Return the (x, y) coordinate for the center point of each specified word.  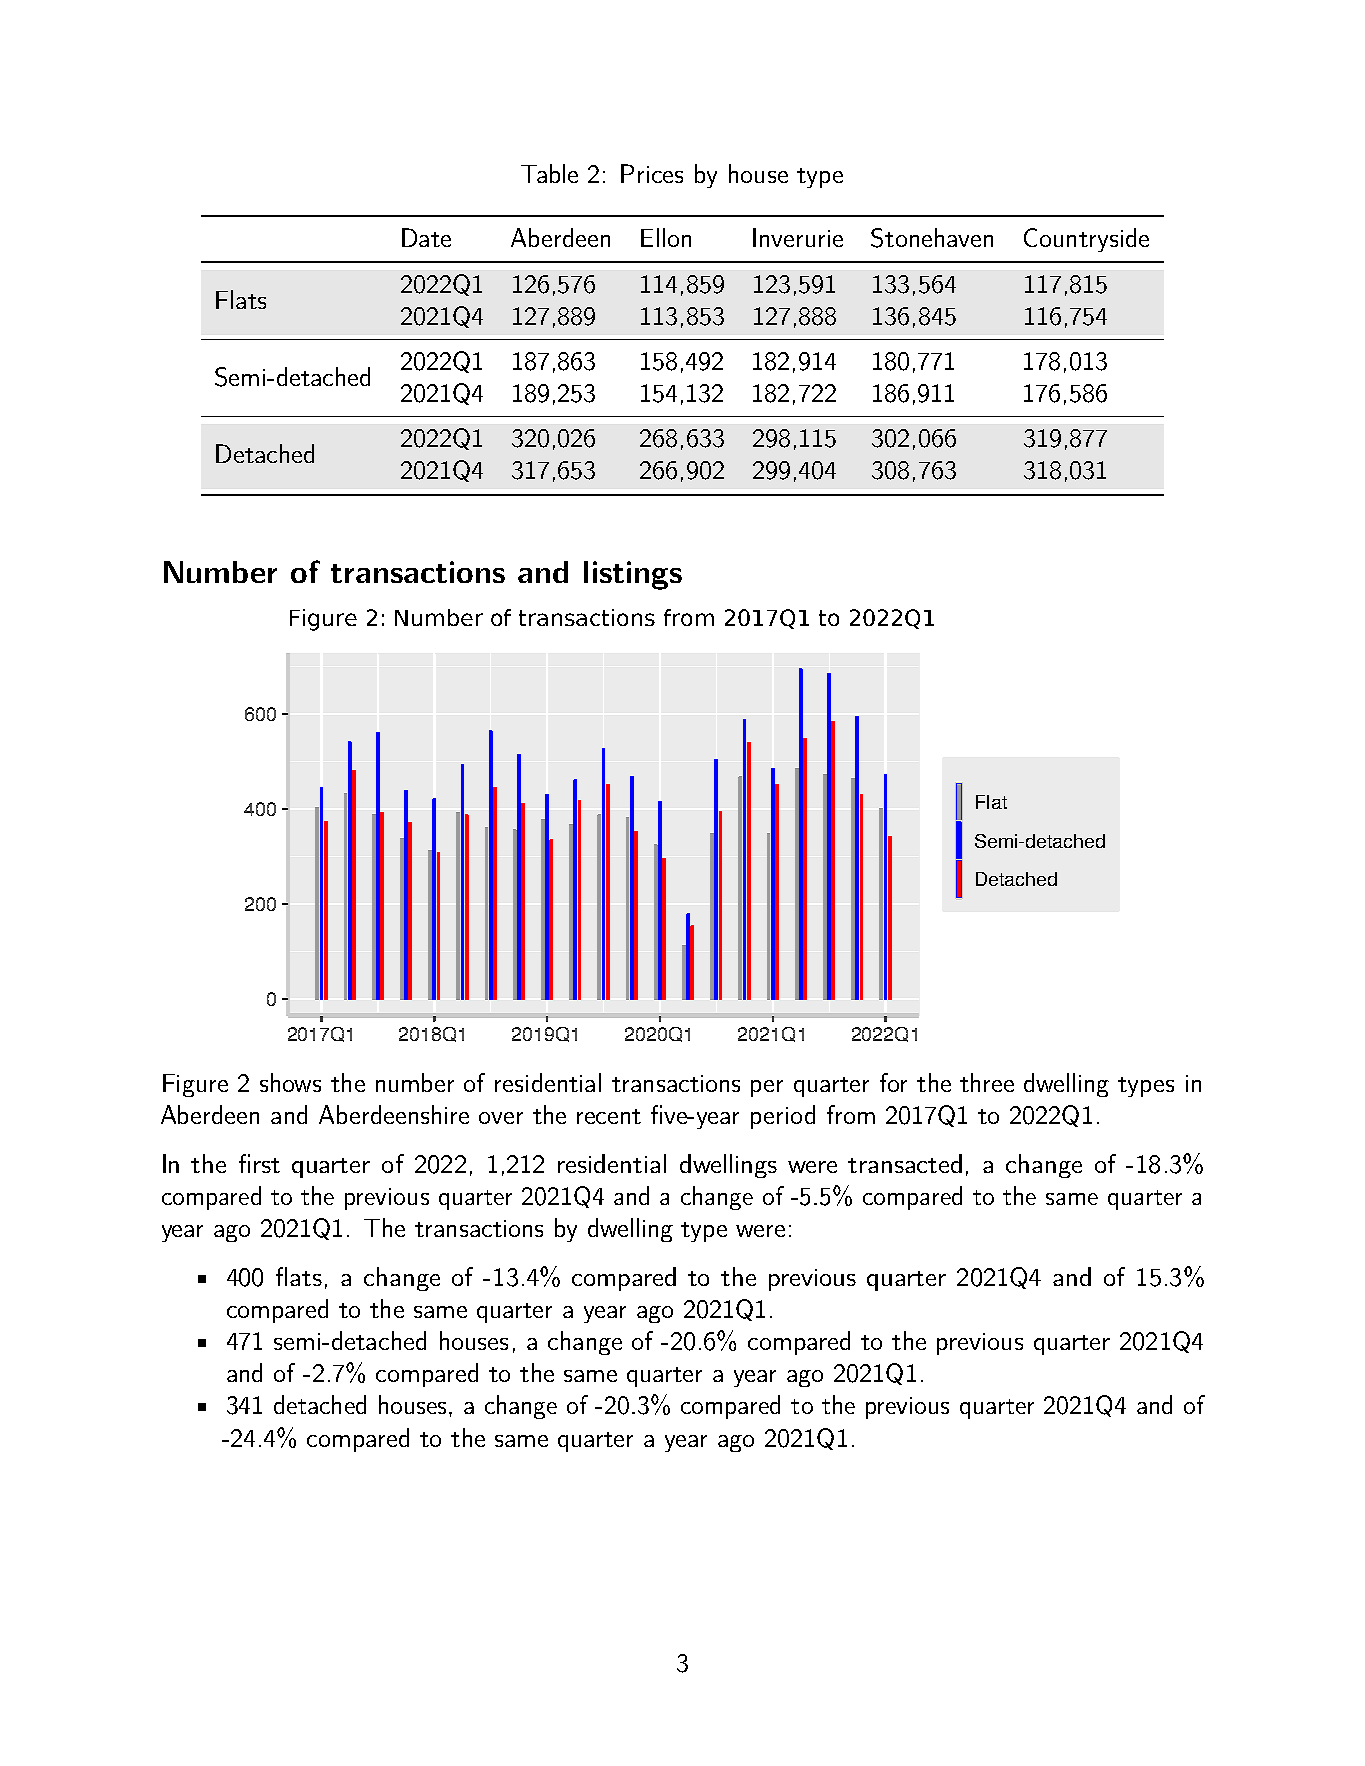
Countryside (1086, 240)
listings (633, 575)
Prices (652, 173)
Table (549, 173)
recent (609, 1116)
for (893, 1082)
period (783, 1117)
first (259, 1163)
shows (290, 1082)
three (987, 1082)
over (501, 1118)
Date (426, 237)
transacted (905, 1163)
